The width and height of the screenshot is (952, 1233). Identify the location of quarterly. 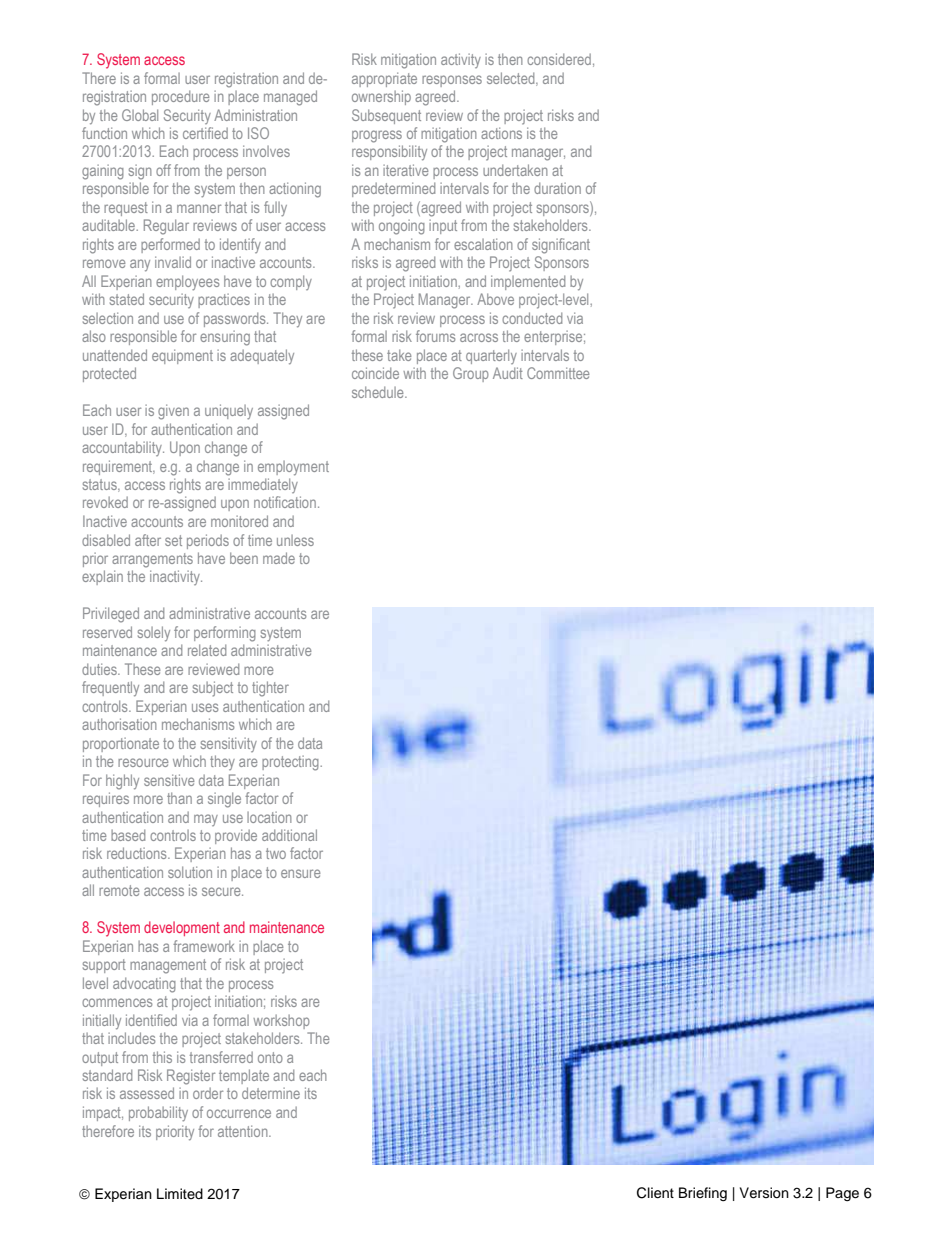
(491, 356).
